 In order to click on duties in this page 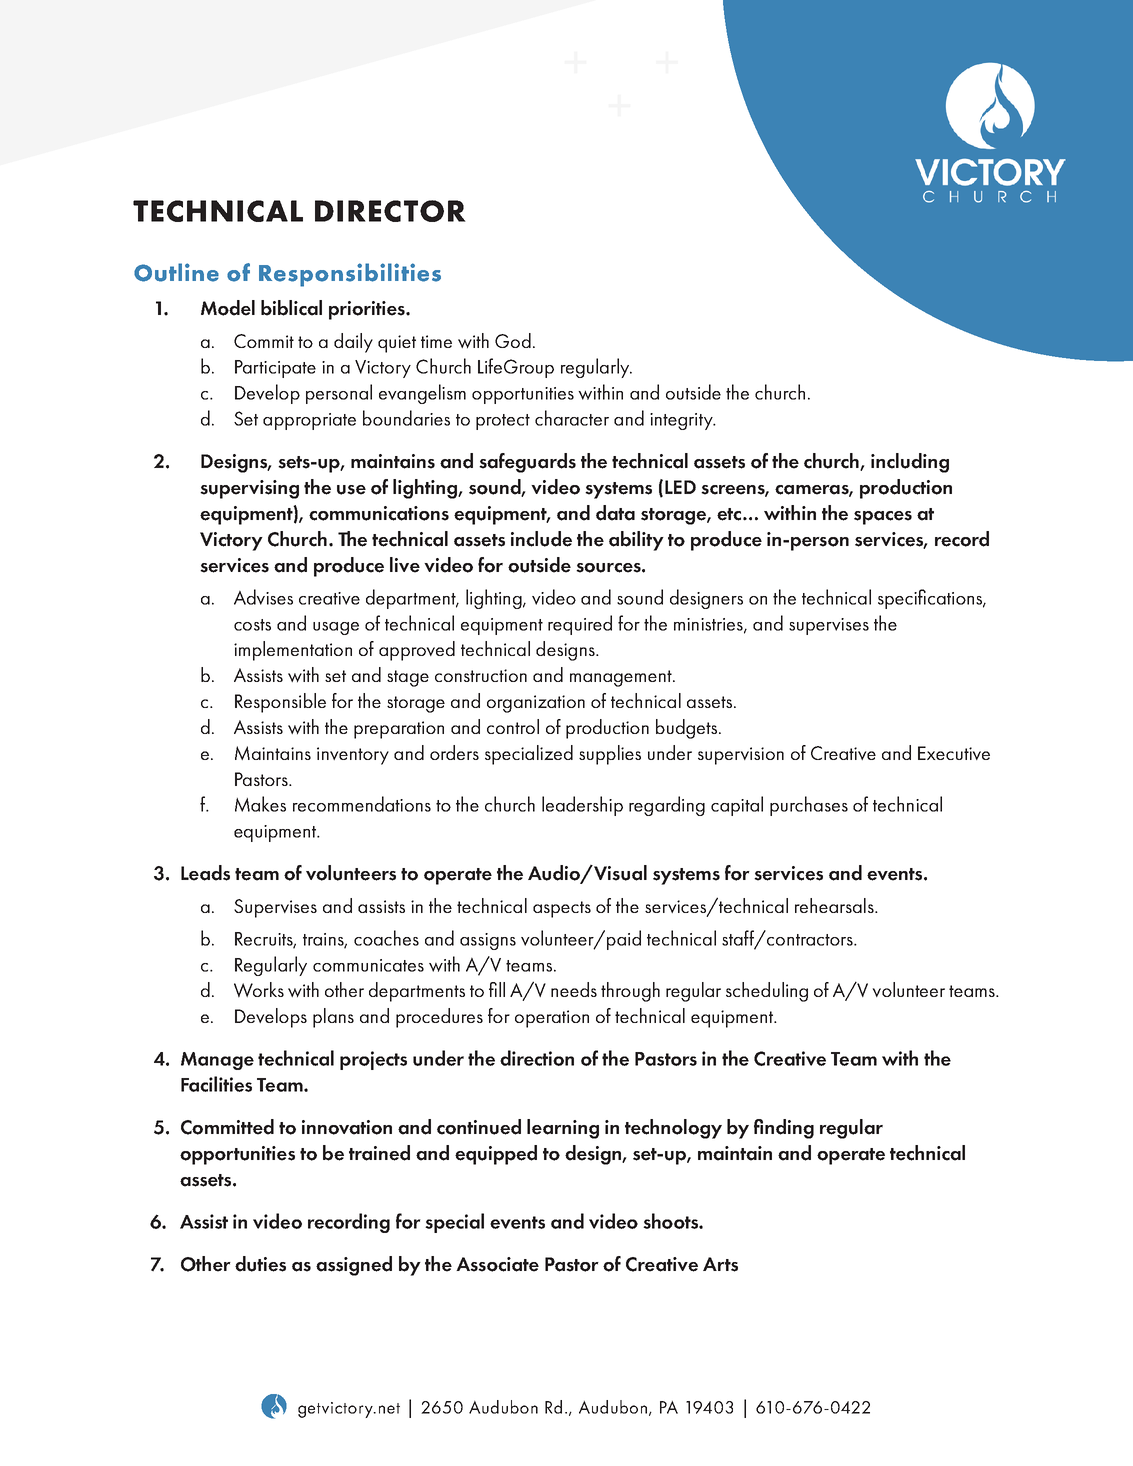, I will do `click(260, 1264)`.
